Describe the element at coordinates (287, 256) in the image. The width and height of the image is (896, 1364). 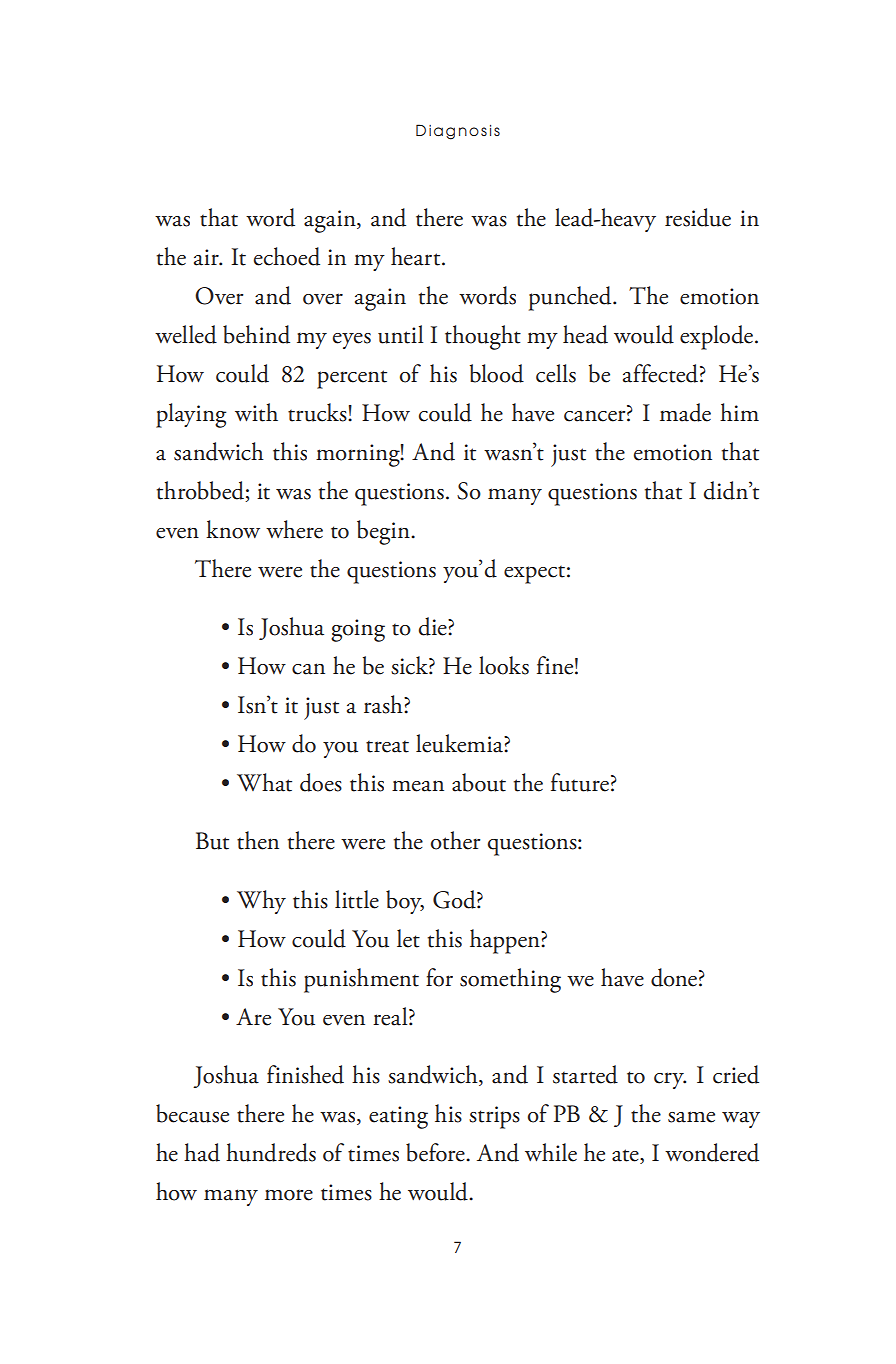
I see `echoed` at that location.
